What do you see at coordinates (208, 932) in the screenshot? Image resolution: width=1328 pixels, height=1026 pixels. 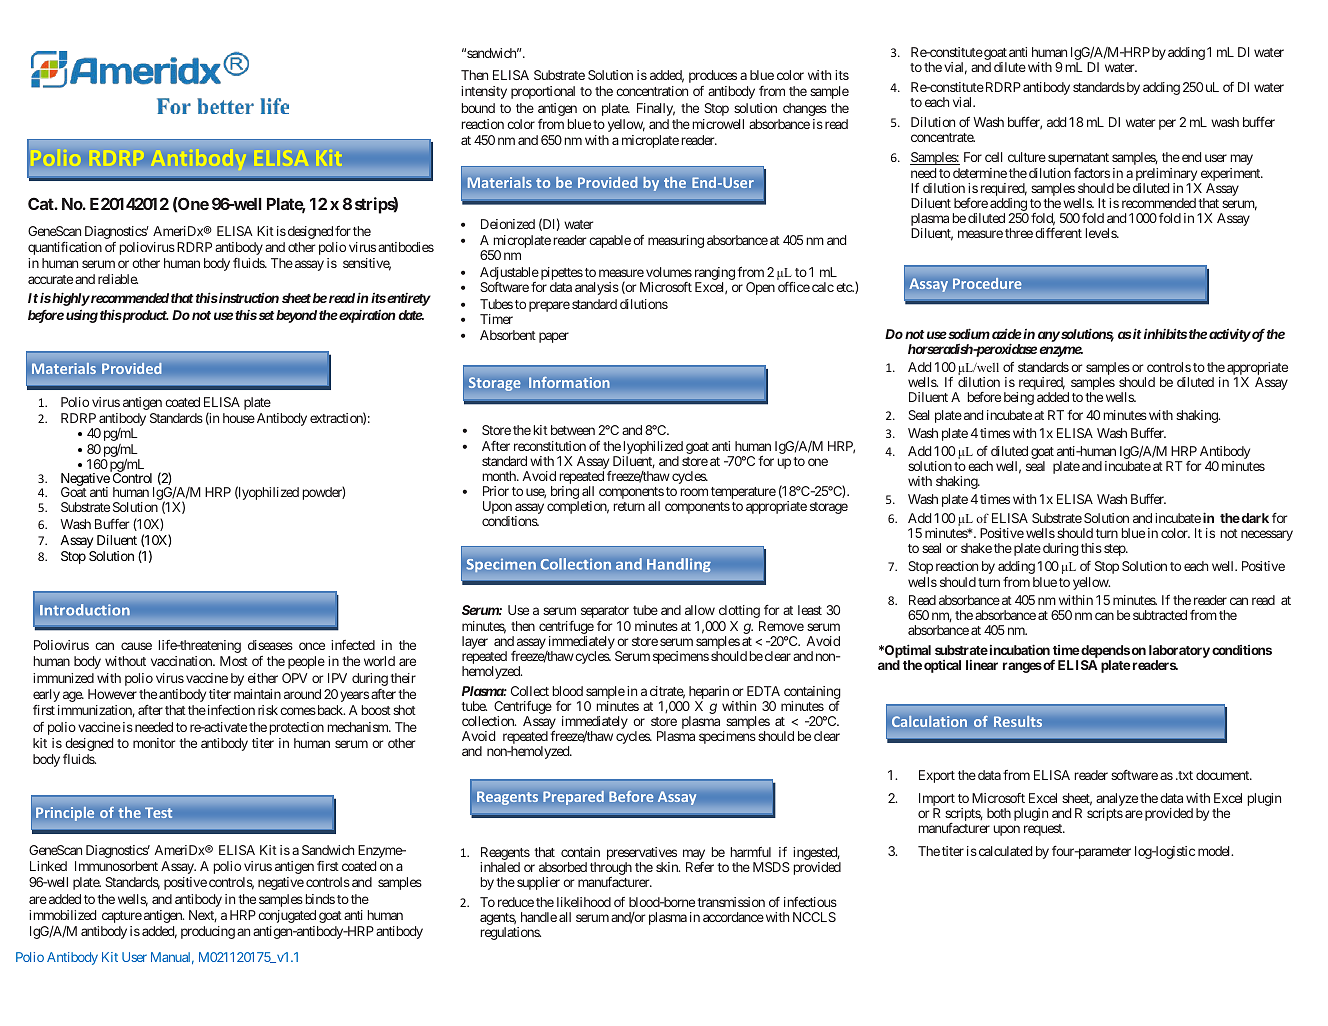 I see `producing` at bounding box center [208, 932].
